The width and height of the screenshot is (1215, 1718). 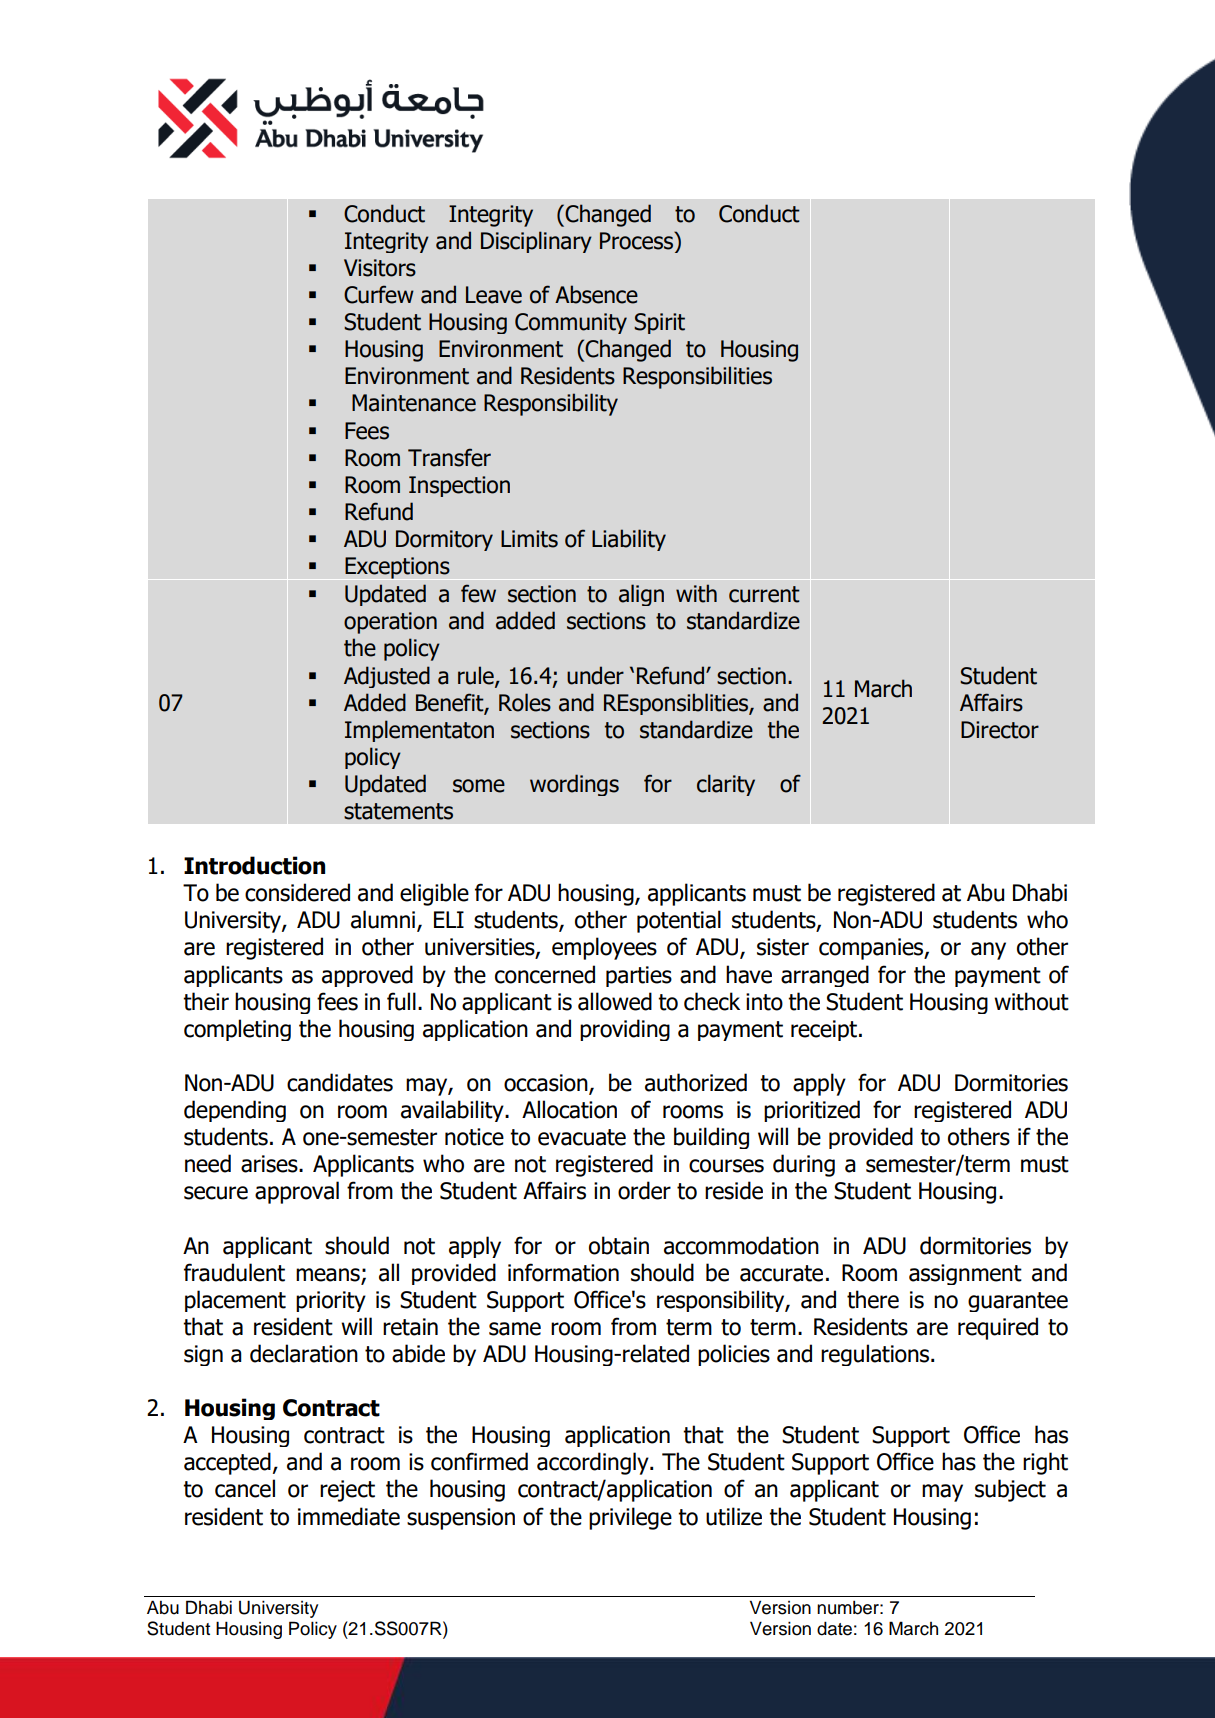 I want to click on Exceptions, so click(x=397, y=568).
